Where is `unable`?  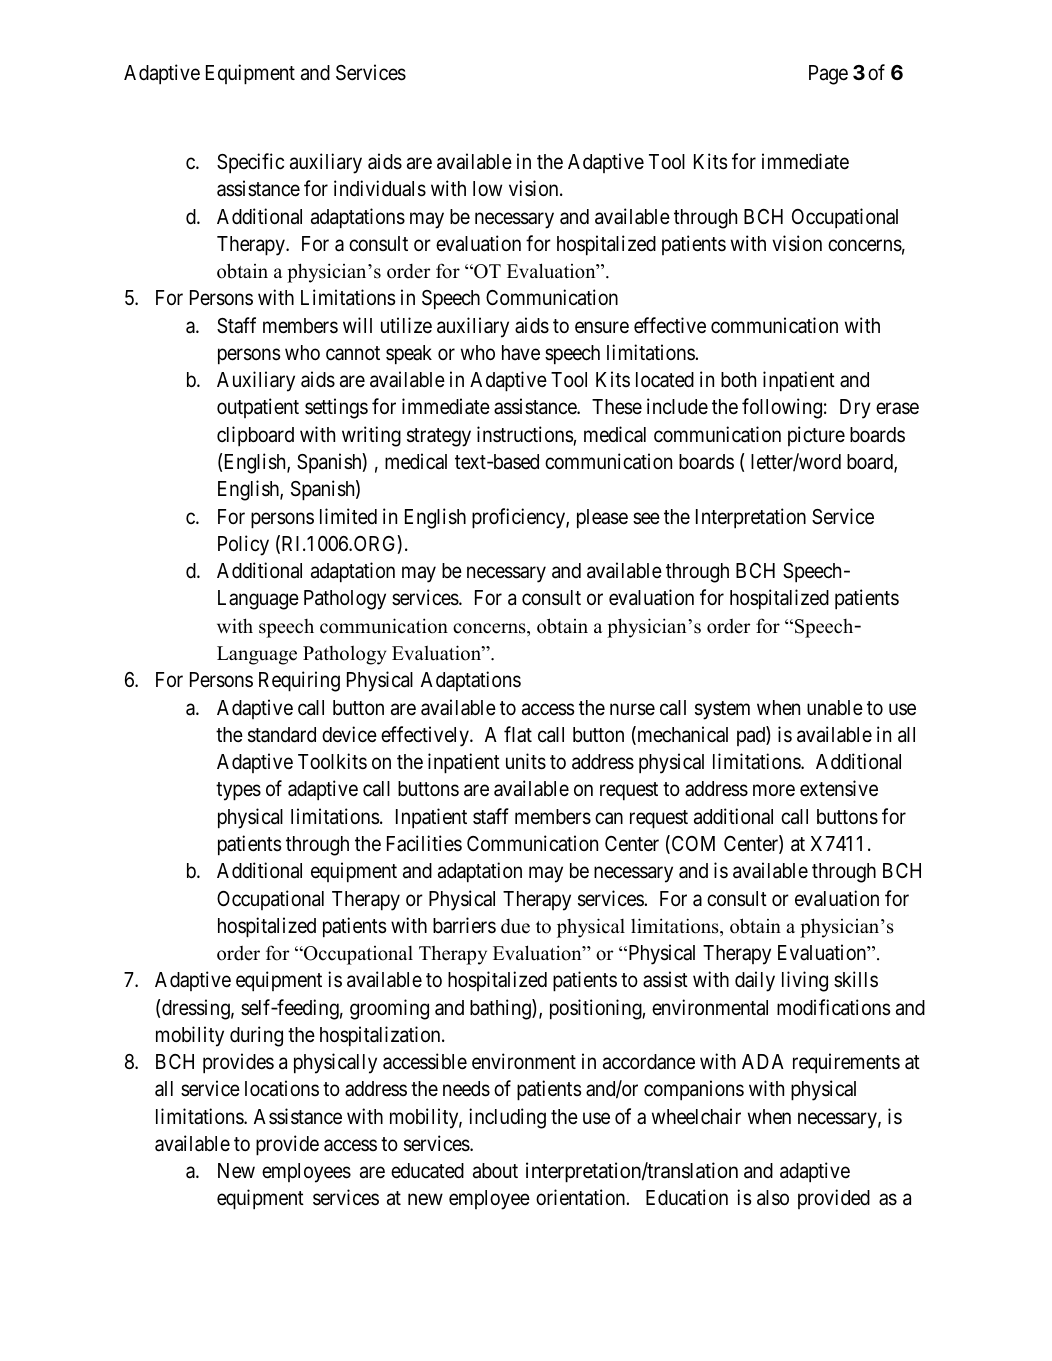
unable is located at coordinates (835, 708).
